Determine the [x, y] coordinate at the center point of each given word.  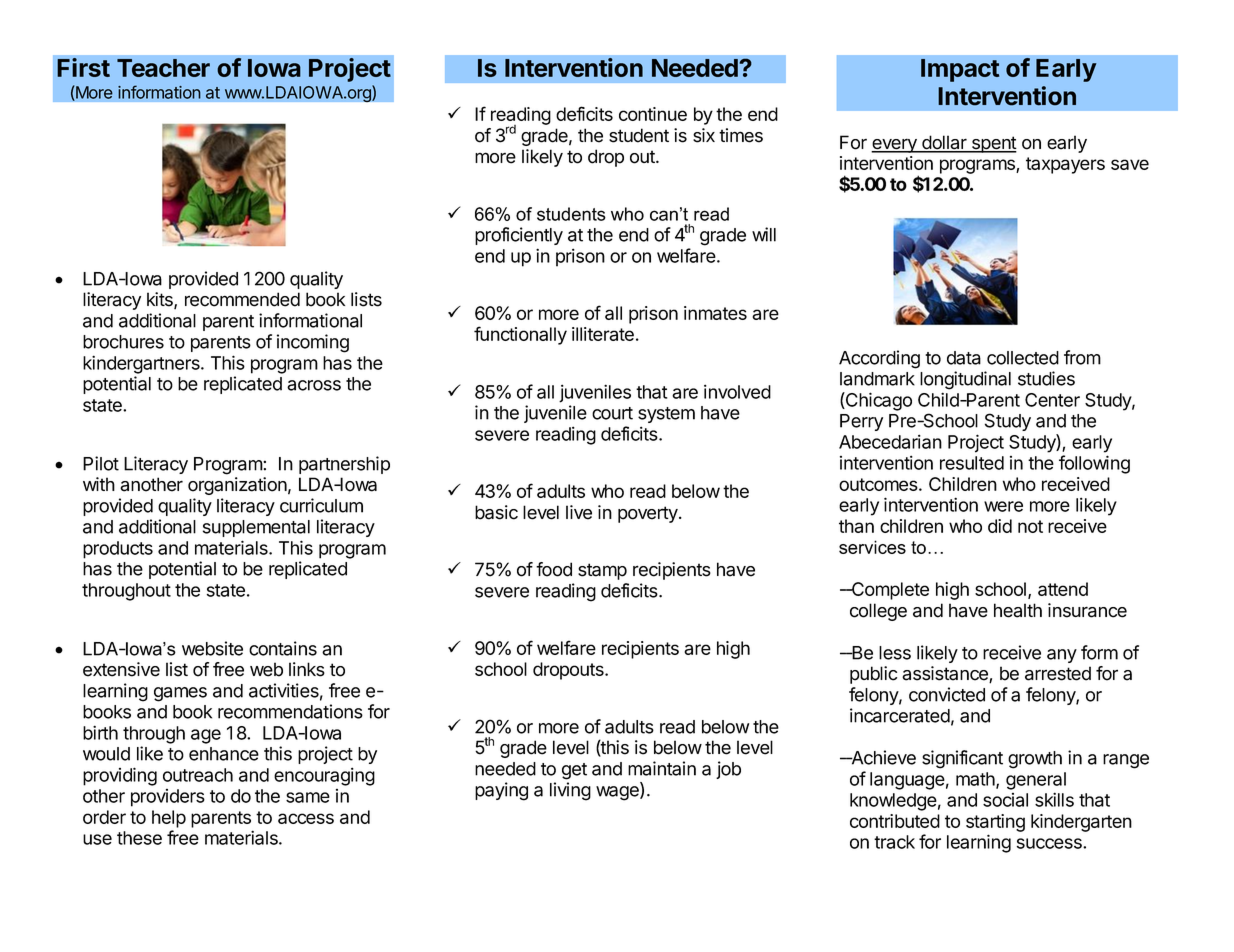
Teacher [163, 68]
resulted [972, 463]
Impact [960, 70]
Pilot [101, 463]
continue [653, 114]
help [169, 819]
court [612, 413]
